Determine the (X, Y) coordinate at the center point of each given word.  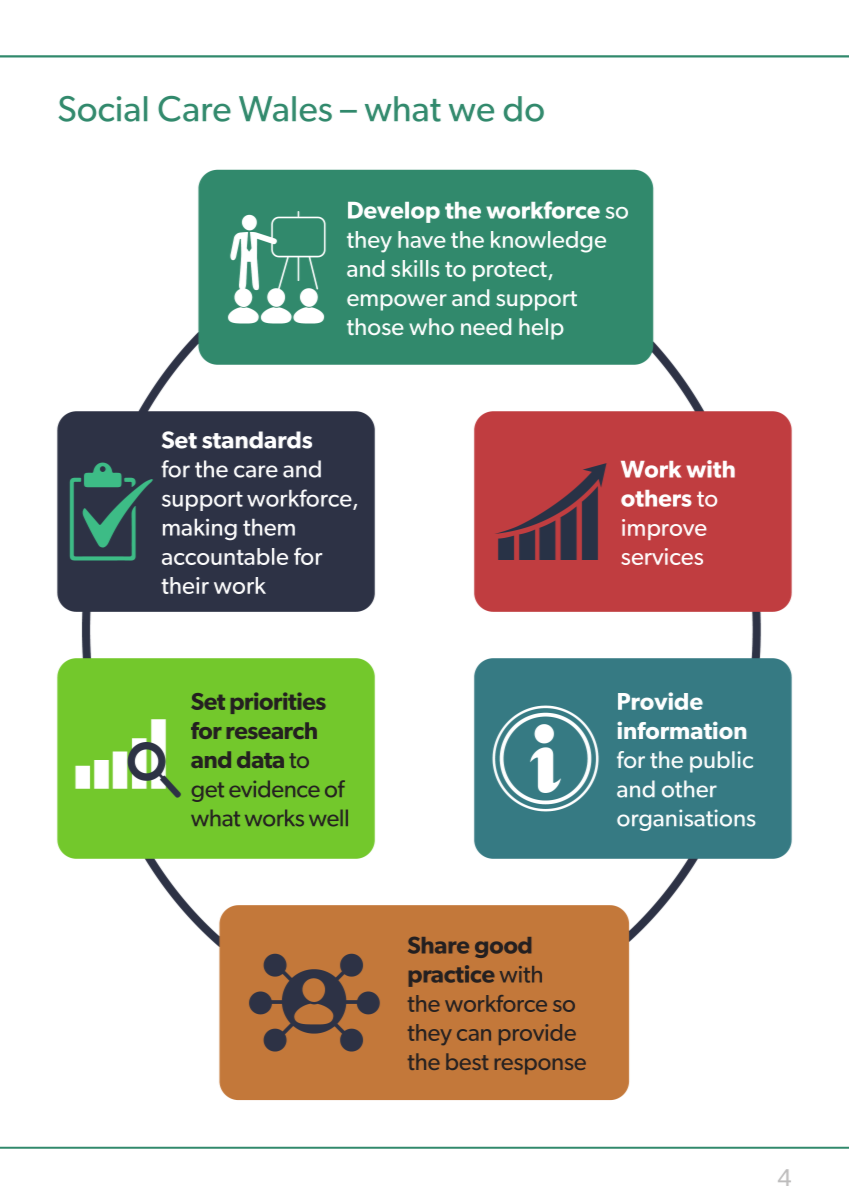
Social (103, 109)
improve (664, 529)
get (208, 792)
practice (452, 976)
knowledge (548, 242)
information (681, 730)
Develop (394, 212)
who (431, 326)
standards (257, 440)
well (328, 818)
